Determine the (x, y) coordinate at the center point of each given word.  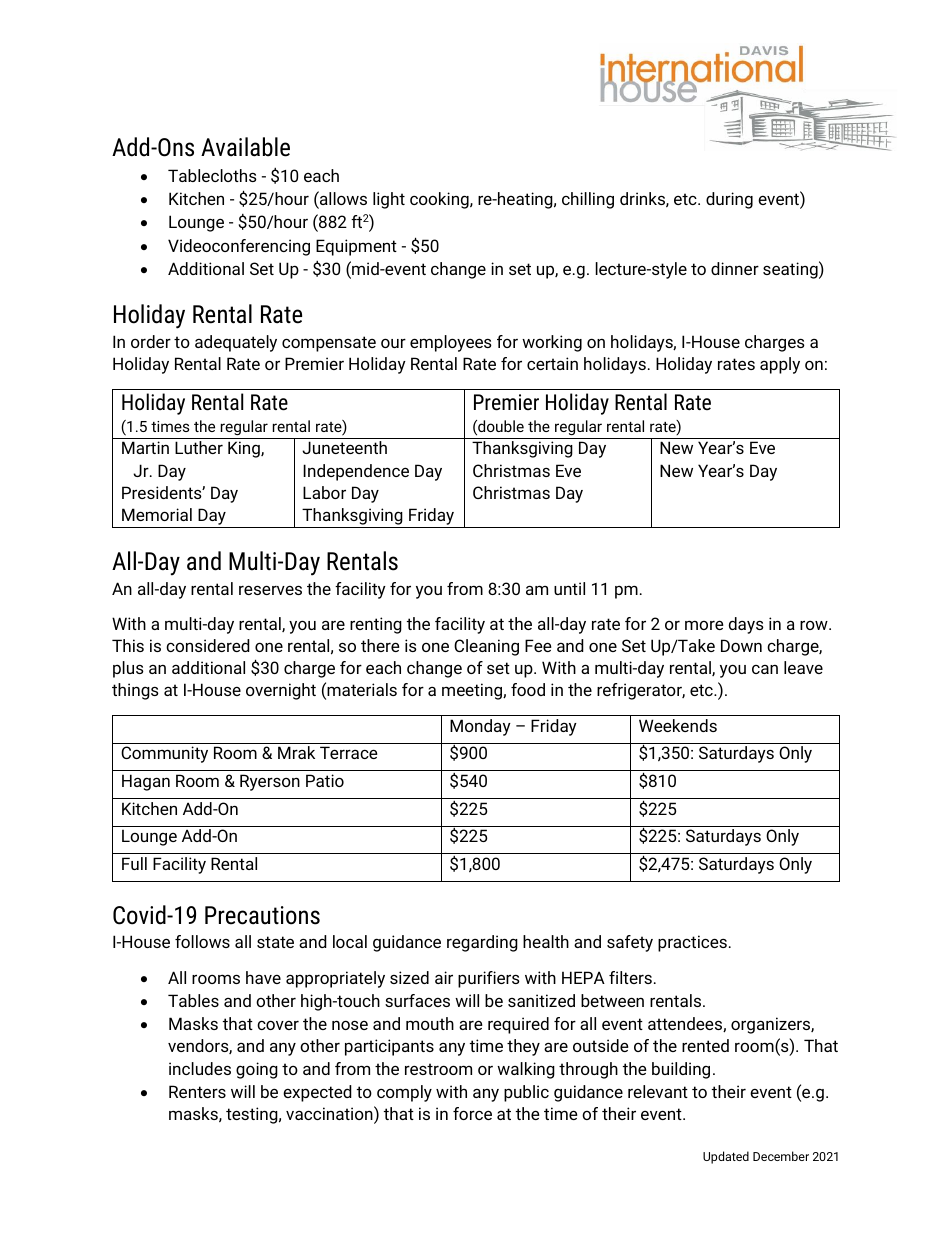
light (389, 200)
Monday (480, 727)
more (704, 625)
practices (692, 943)
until (569, 588)
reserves (270, 590)
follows (202, 941)
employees (451, 343)
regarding (482, 943)
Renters (197, 1091)
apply (780, 365)
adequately (236, 343)
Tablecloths (212, 175)
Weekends (678, 725)
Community (164, 754)
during (729, 200)
